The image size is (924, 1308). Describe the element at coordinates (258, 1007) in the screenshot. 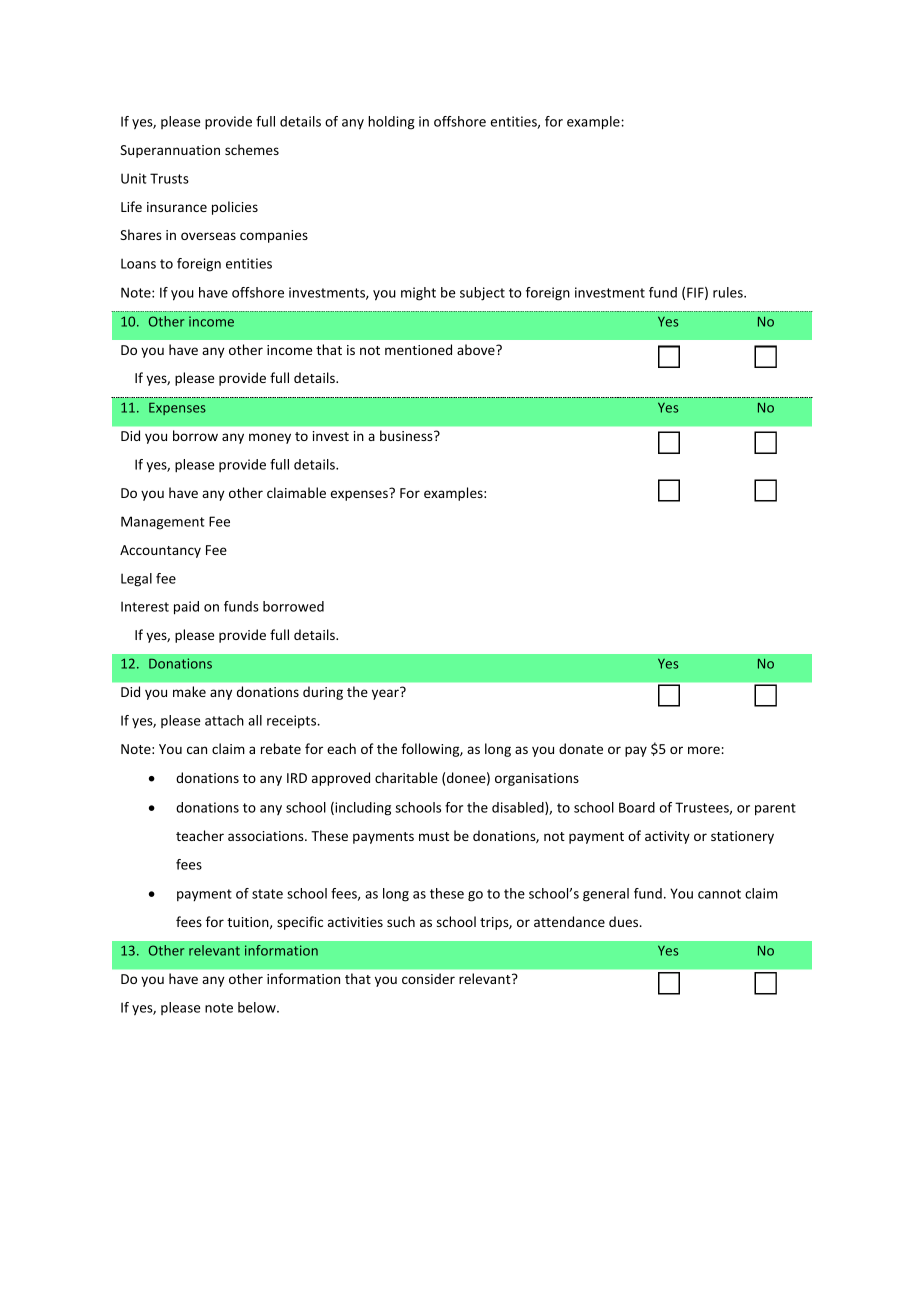

I see `below` at that location.
